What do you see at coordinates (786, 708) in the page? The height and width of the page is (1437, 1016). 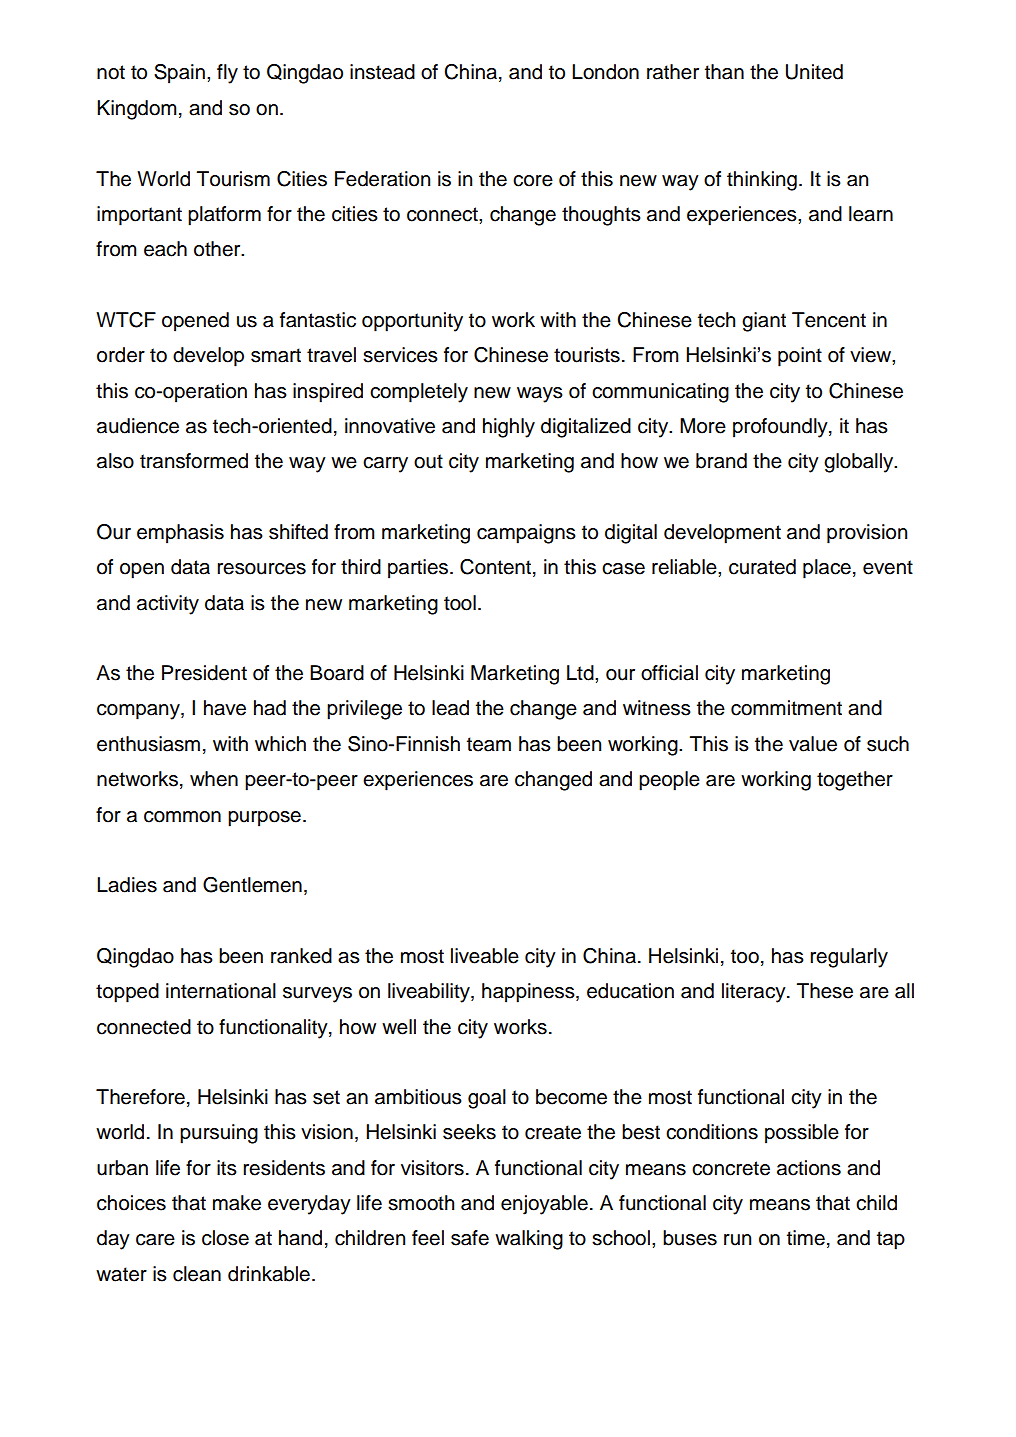 I see `commitment` at bounding box center [786, 708].
